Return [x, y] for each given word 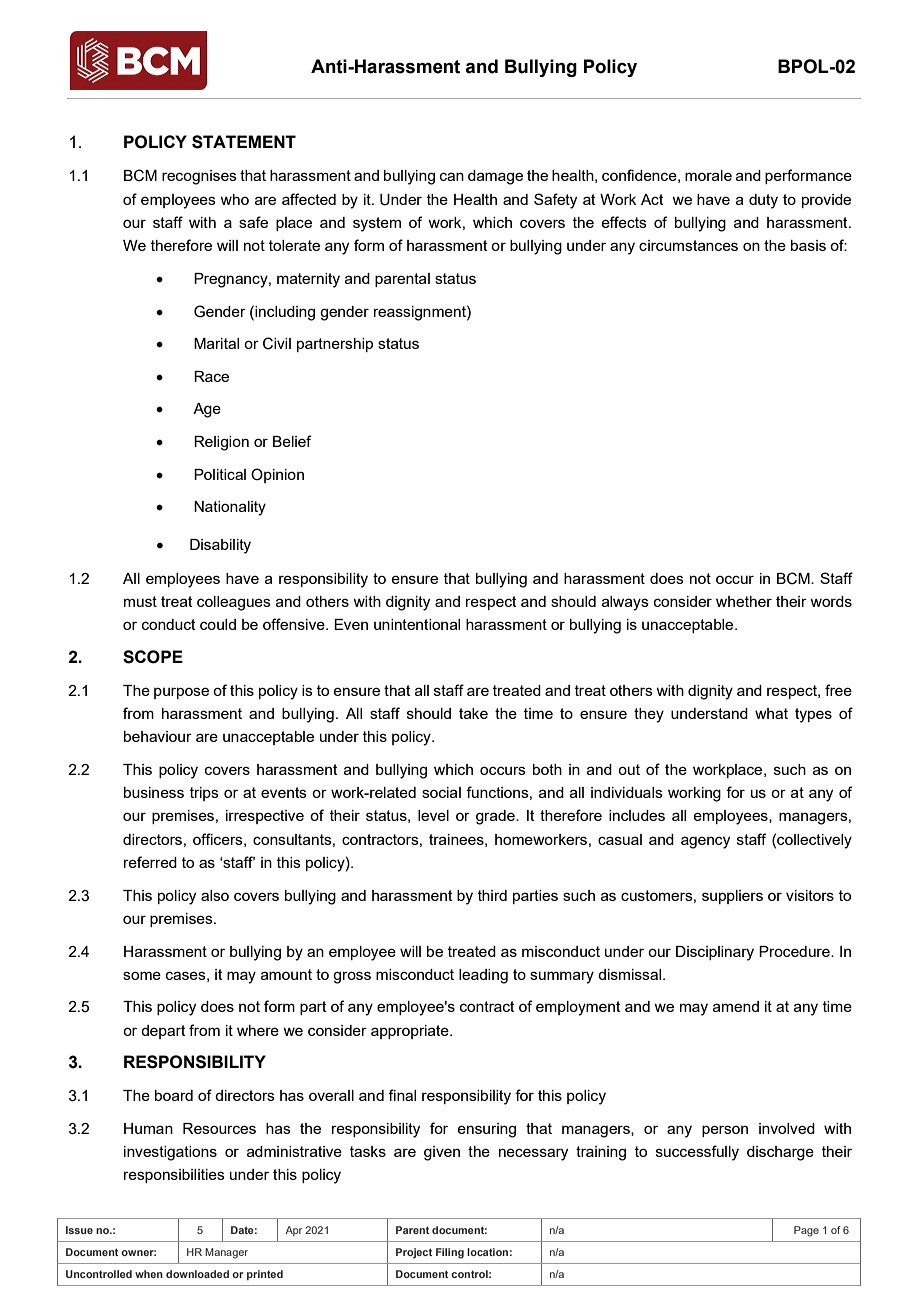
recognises [199, 177]
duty [763, 201]
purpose [181, 693]
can [452, 176]
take [473, 713]
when [149, 1274]
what [771, 713]
